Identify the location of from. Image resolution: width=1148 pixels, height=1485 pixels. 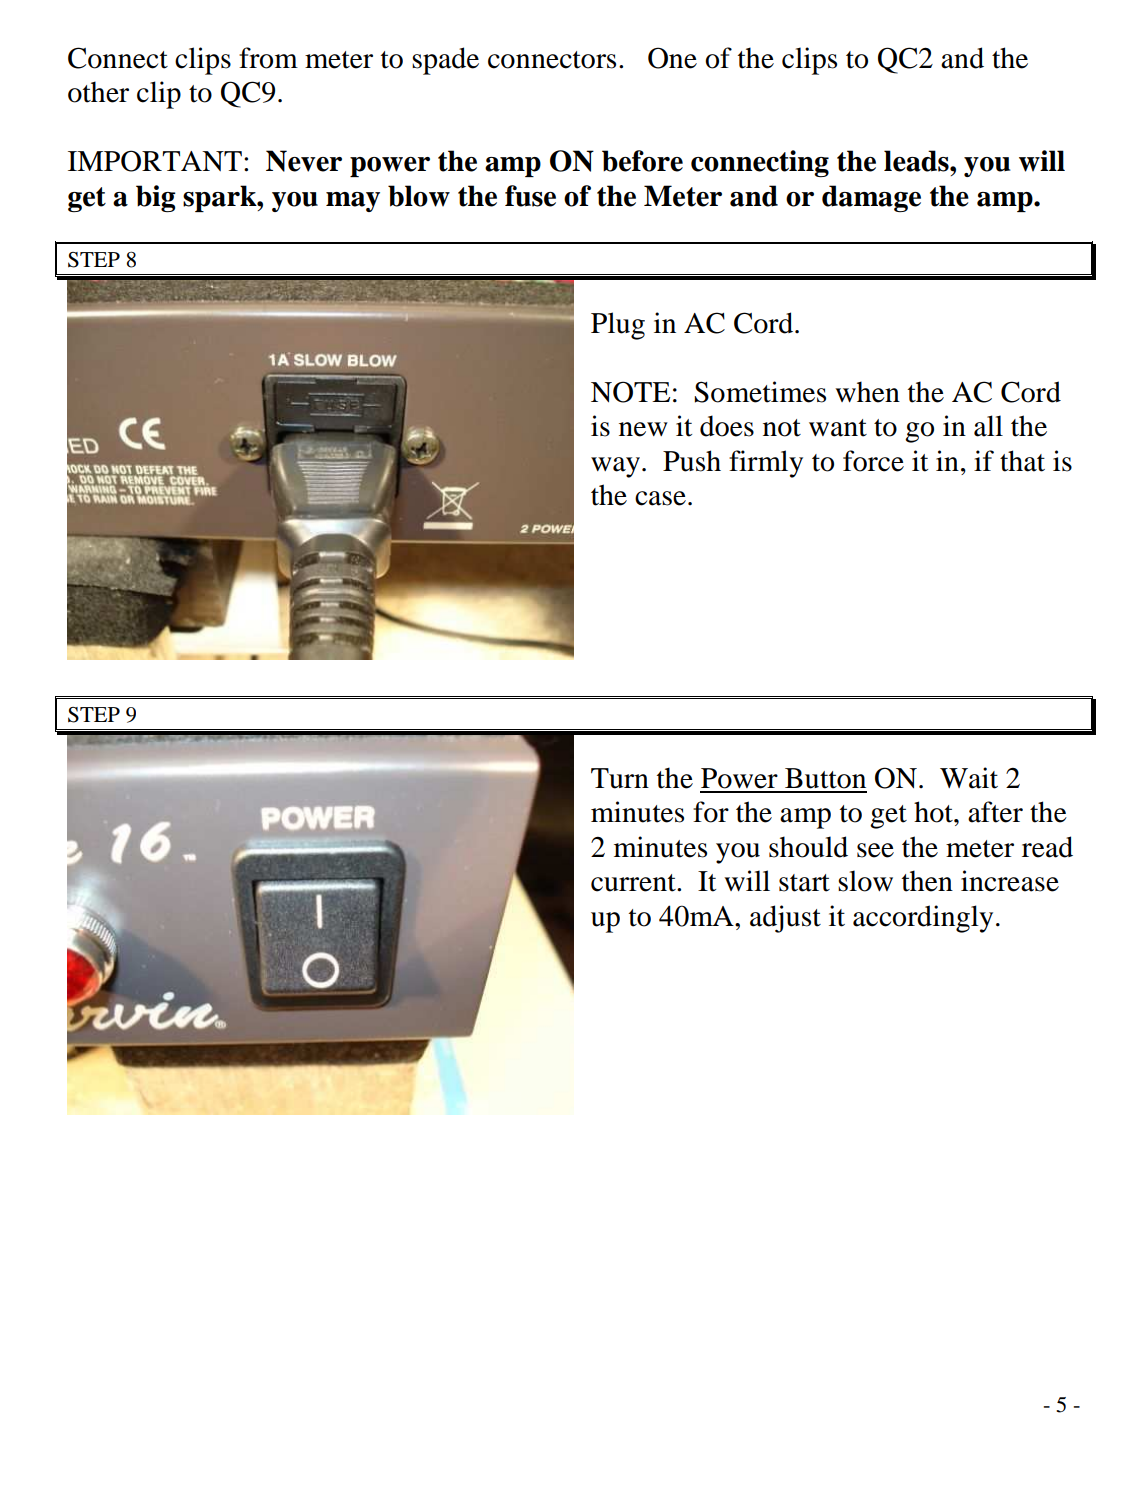
(268, 58).
